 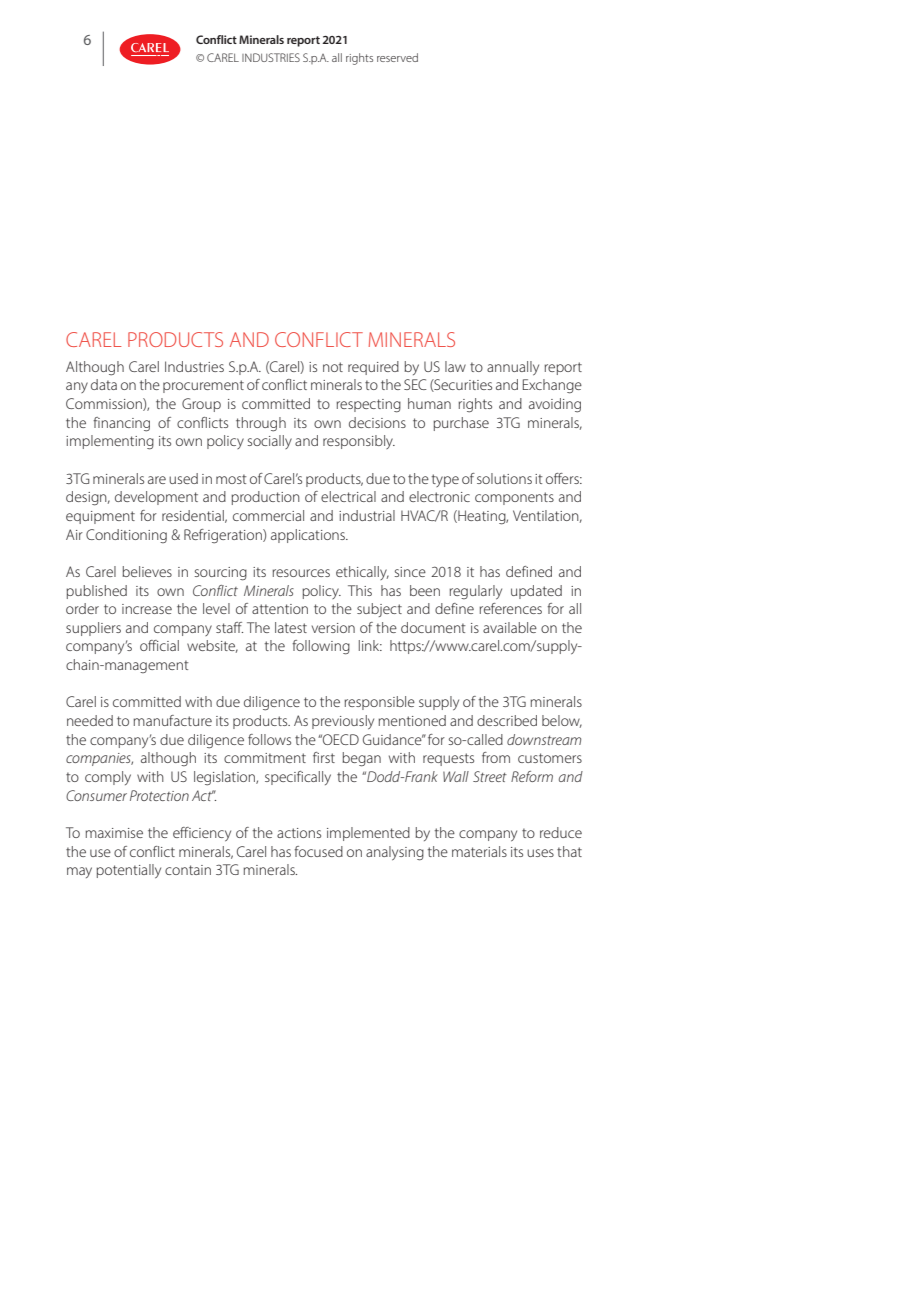 What do you see at coordinates (359, 442) in the image?
I see `responsibly` at bounding box center [359, 442].
